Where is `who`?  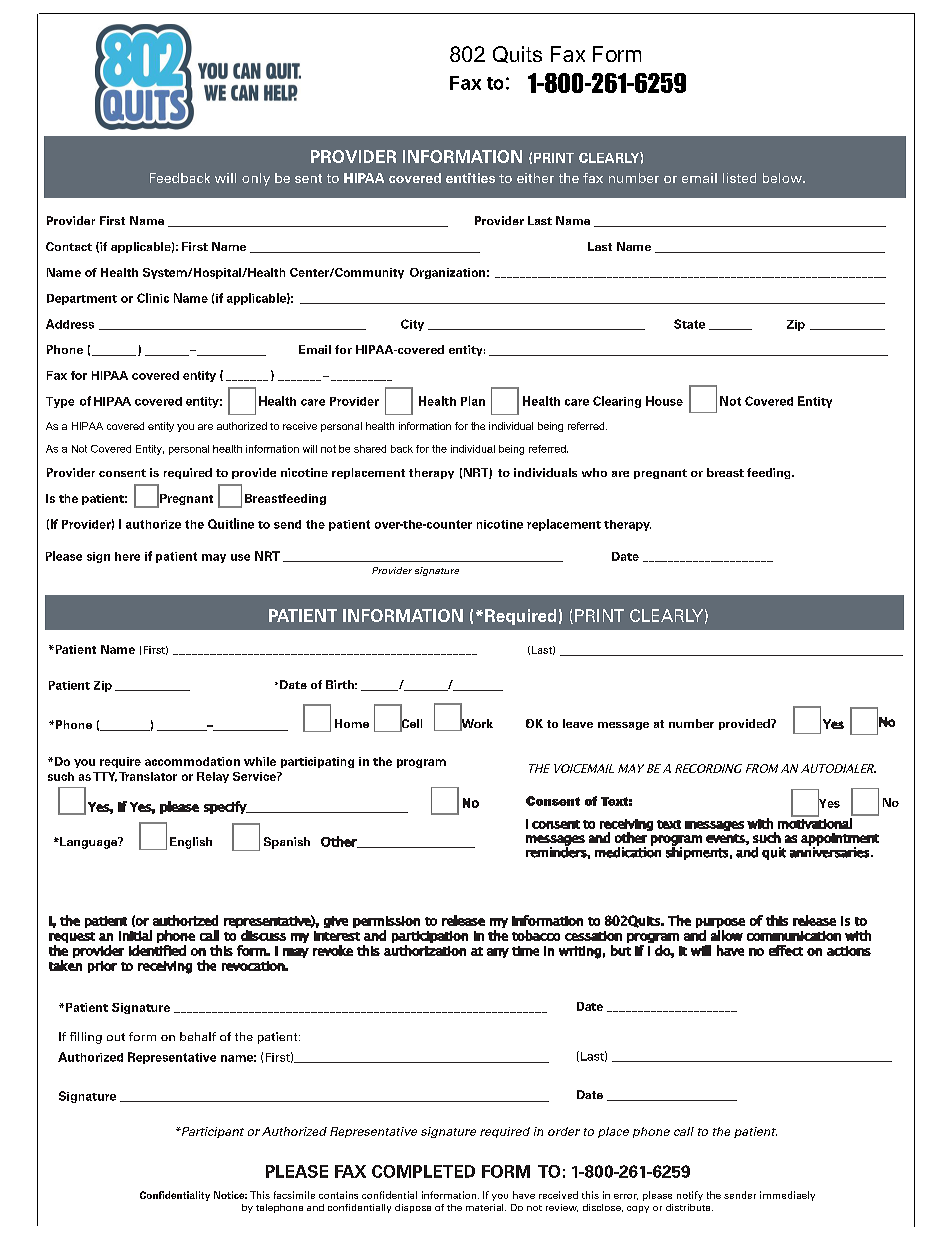
who is located at coordinates (594, 472).
